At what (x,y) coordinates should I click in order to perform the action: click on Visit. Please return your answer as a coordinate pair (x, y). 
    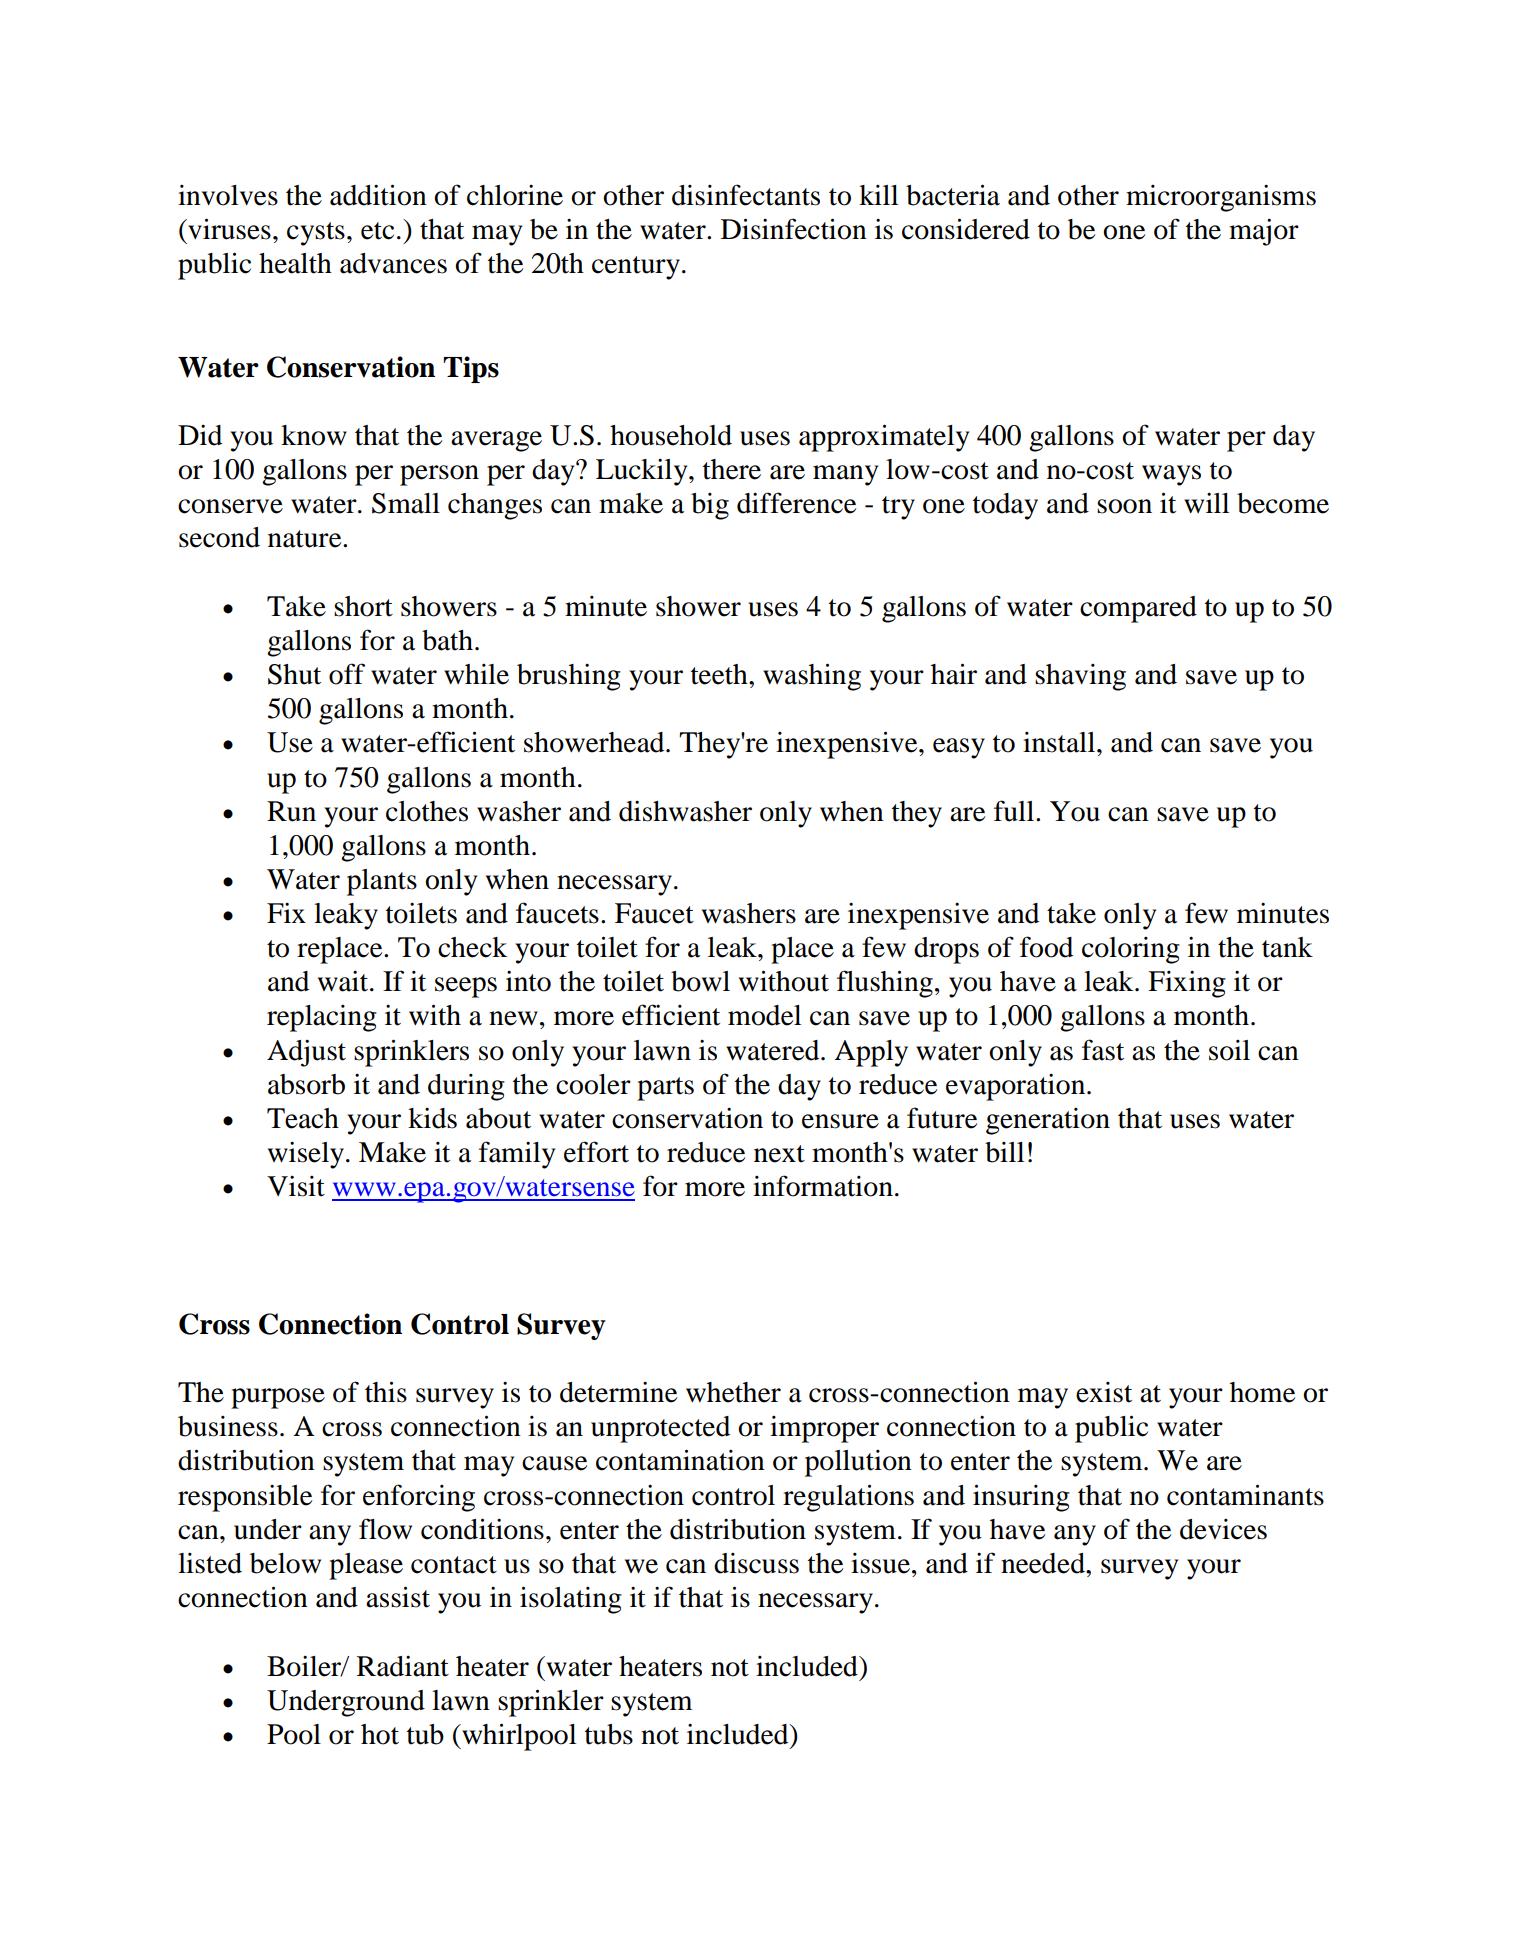
    Looking at the image, I should click on (296, 1186).
